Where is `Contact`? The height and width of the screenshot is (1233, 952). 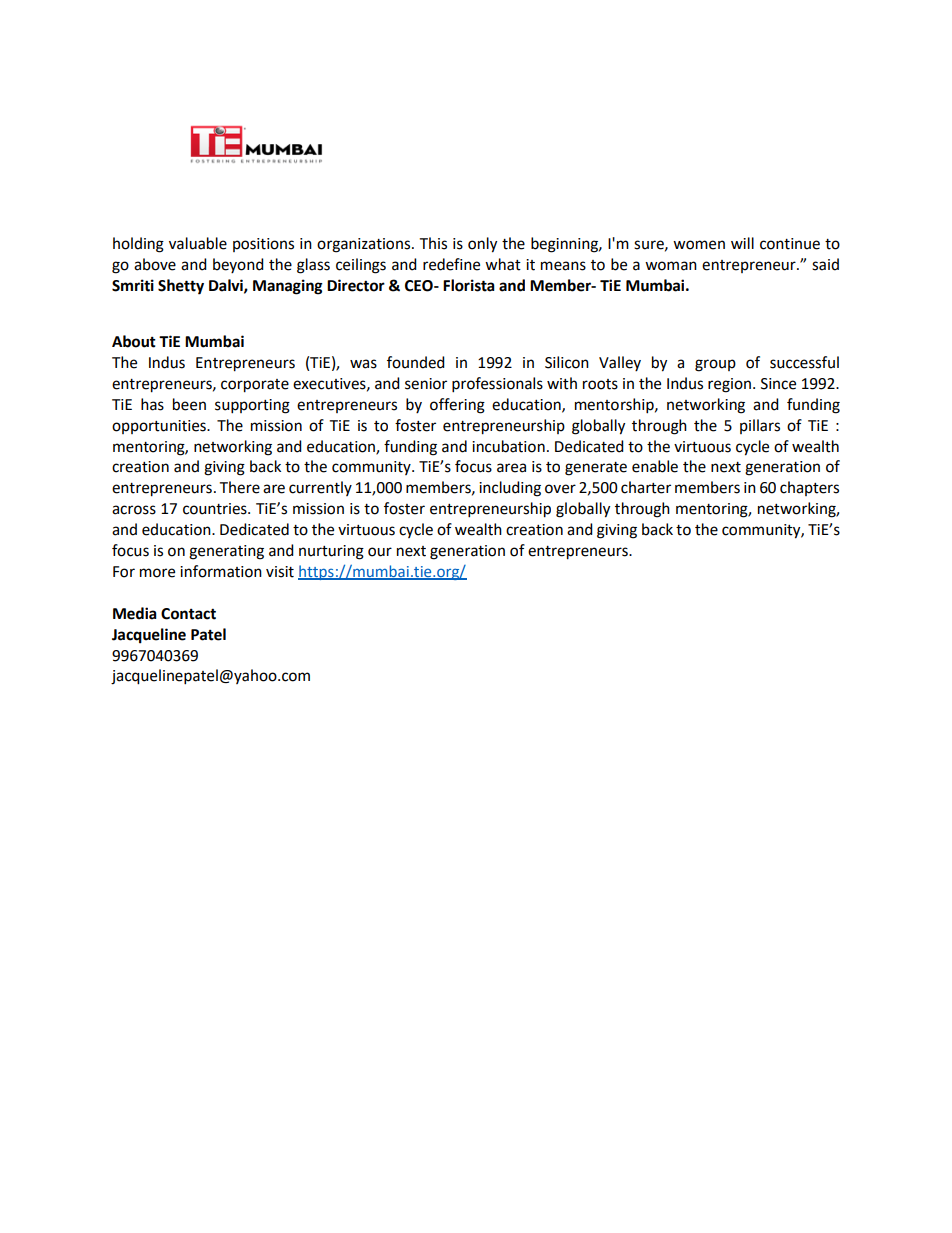 Contact is located at coordinates (188, 614).
